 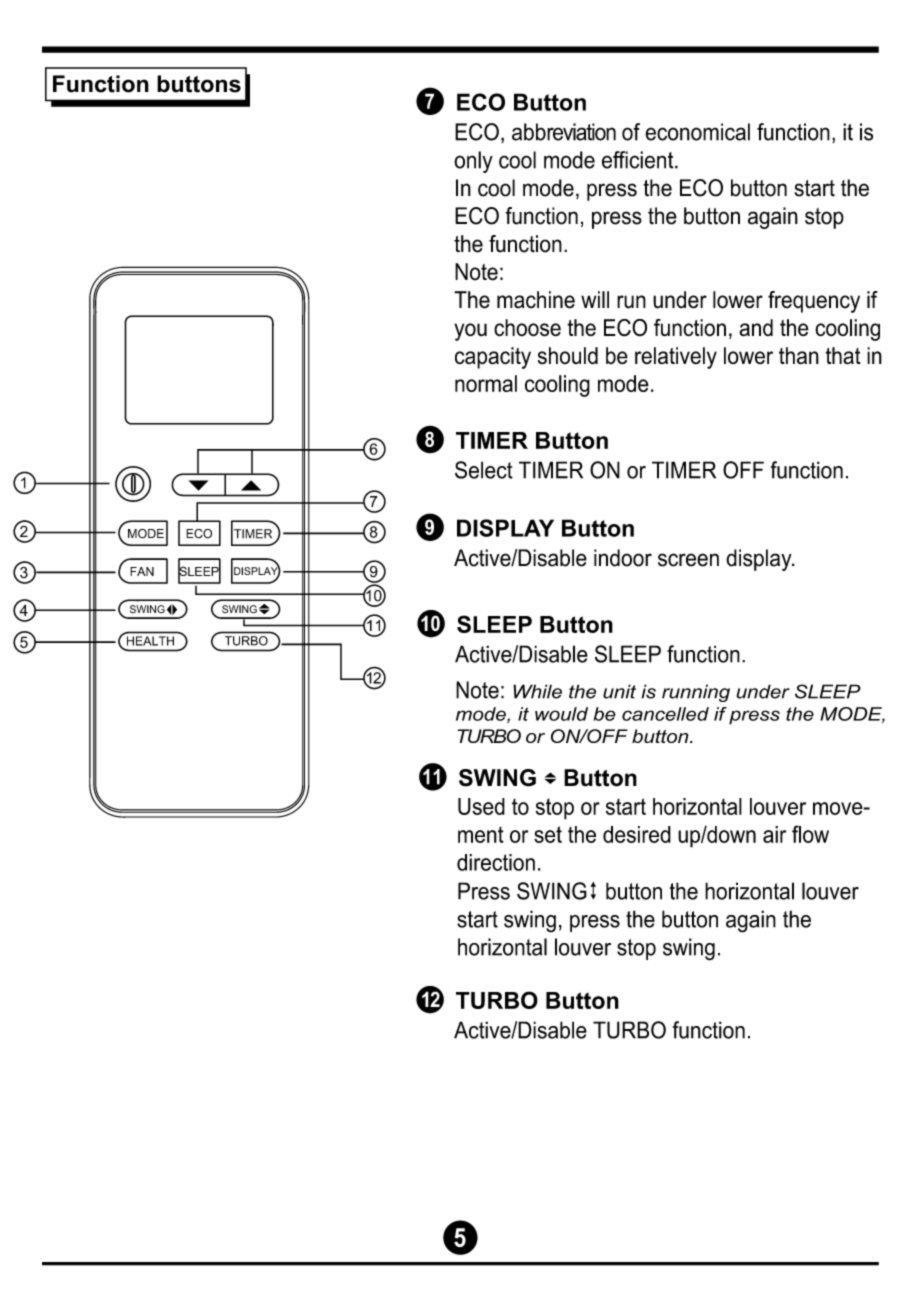 What do you see at coordinates (496, 862) in the screenshot?
I see `direction` at bounding box center [496, 862].
